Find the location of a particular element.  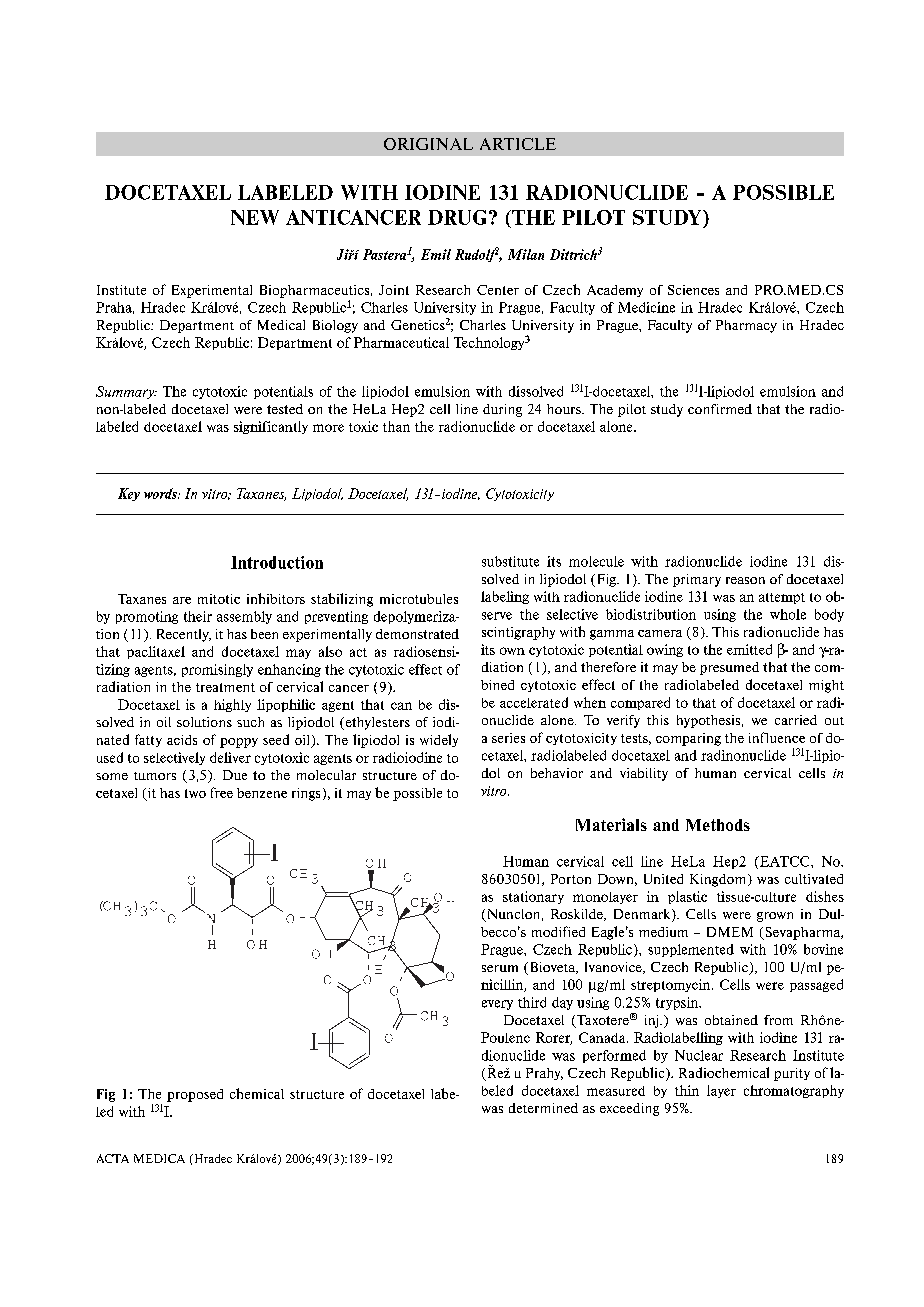

emitted is located at coordinates (749, 649).
